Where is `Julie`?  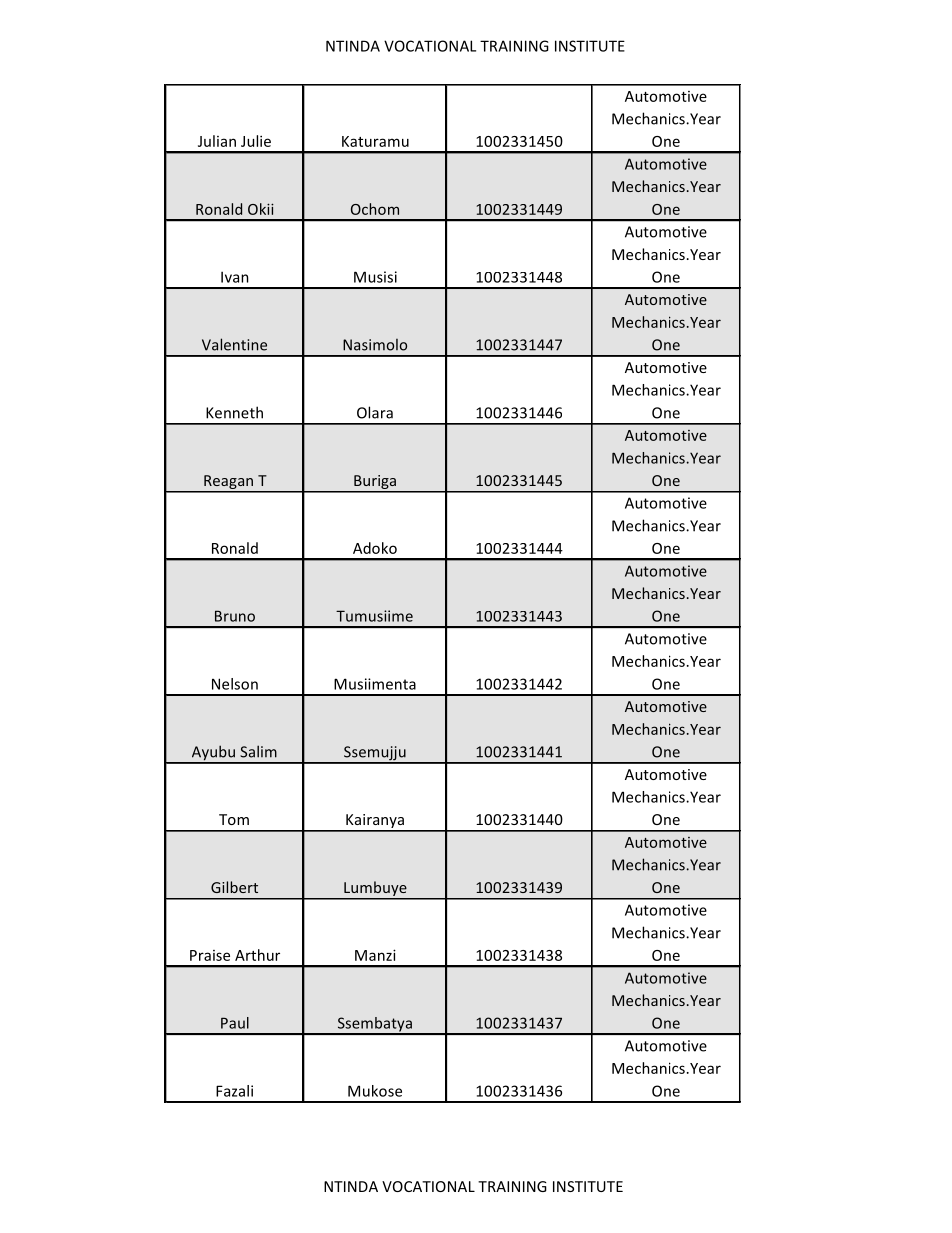
Julie is located at coordinates (256, 141).
